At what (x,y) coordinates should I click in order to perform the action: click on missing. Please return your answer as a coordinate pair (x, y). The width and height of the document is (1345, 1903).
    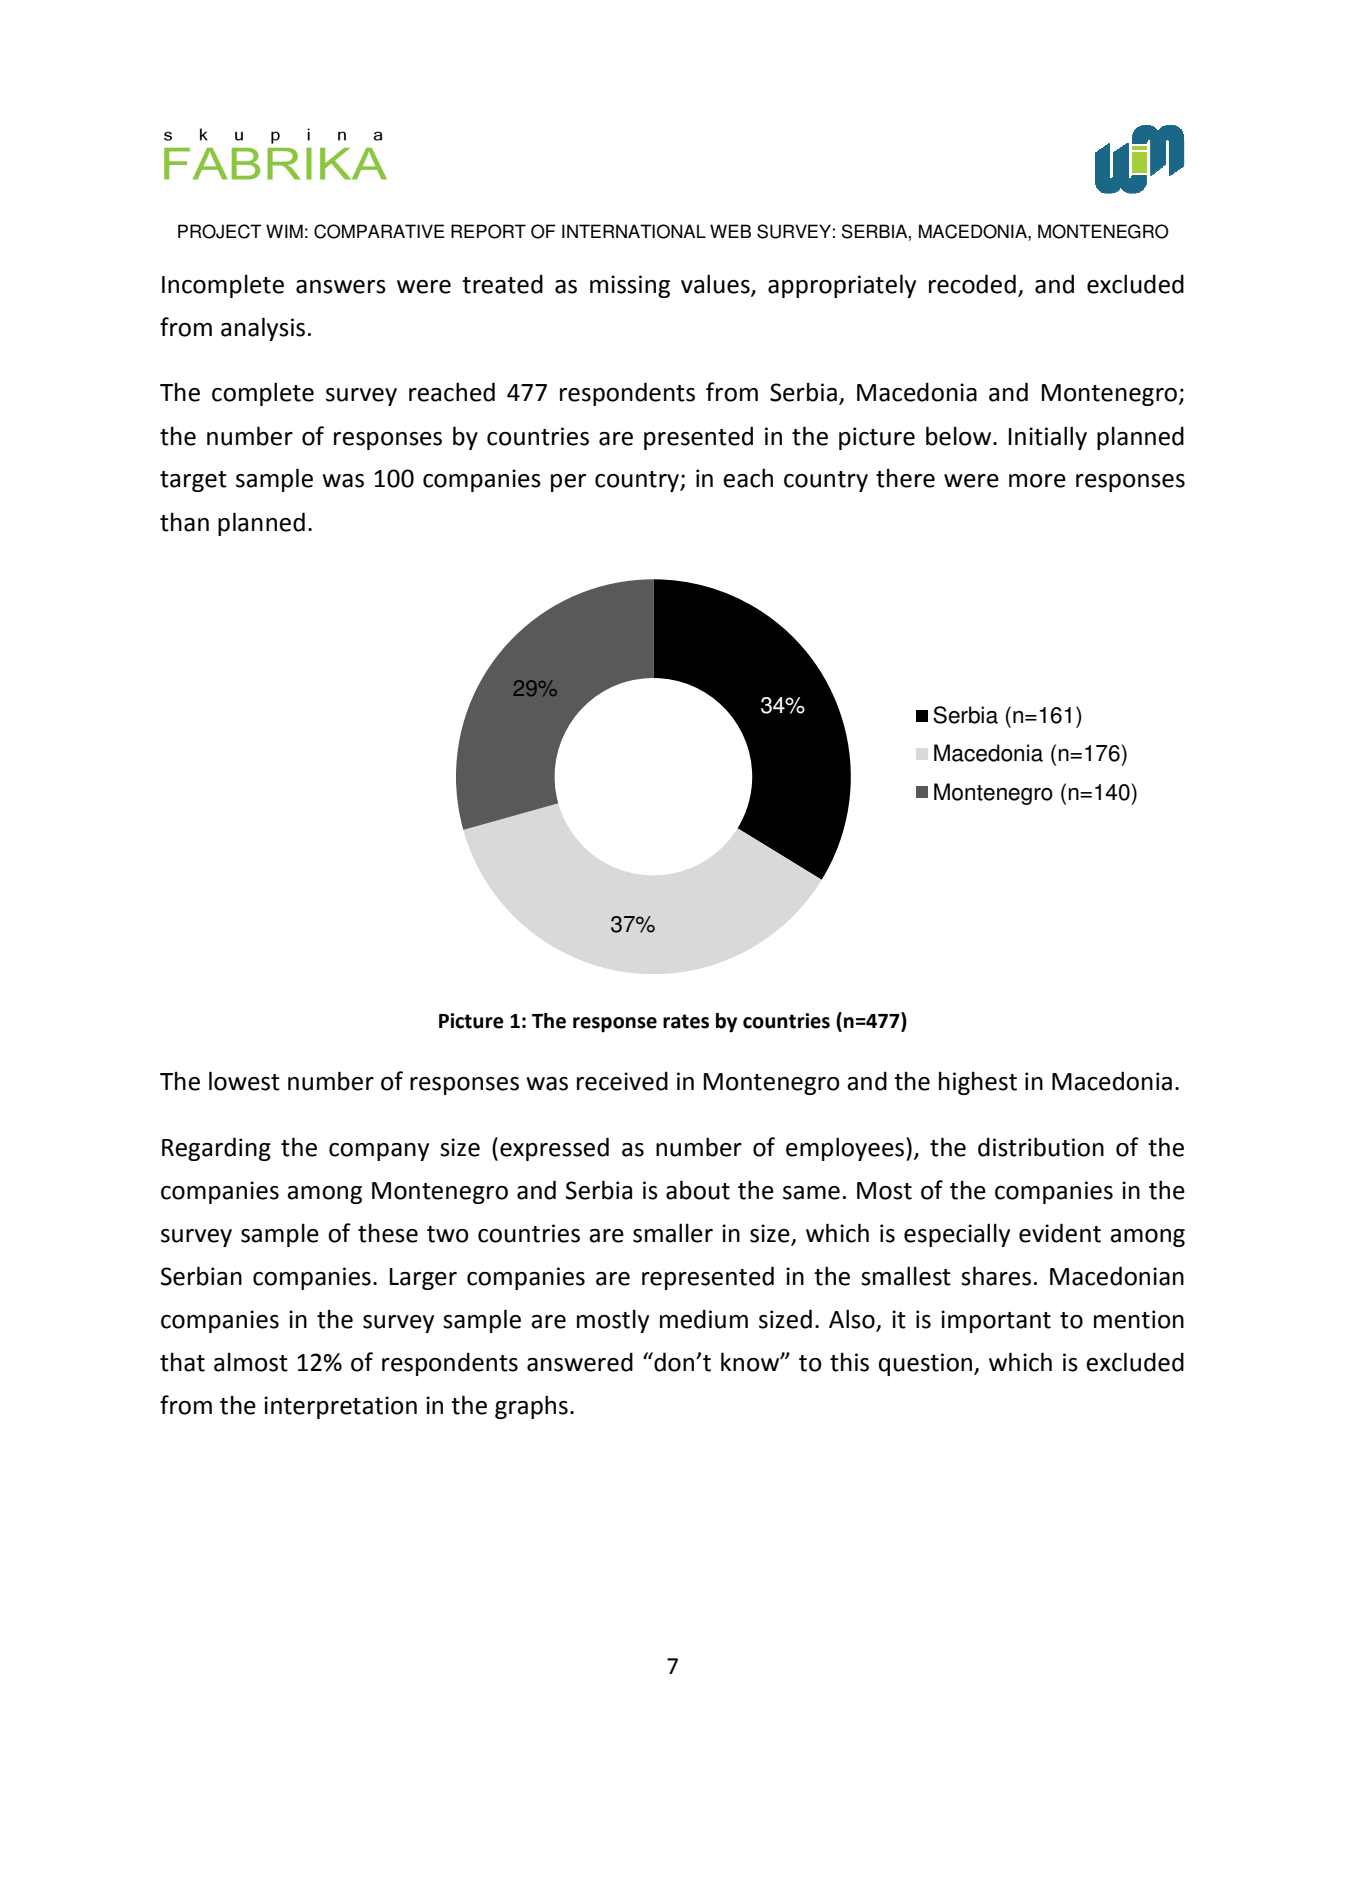
    Looking at the image, I should click on (630, 286).
